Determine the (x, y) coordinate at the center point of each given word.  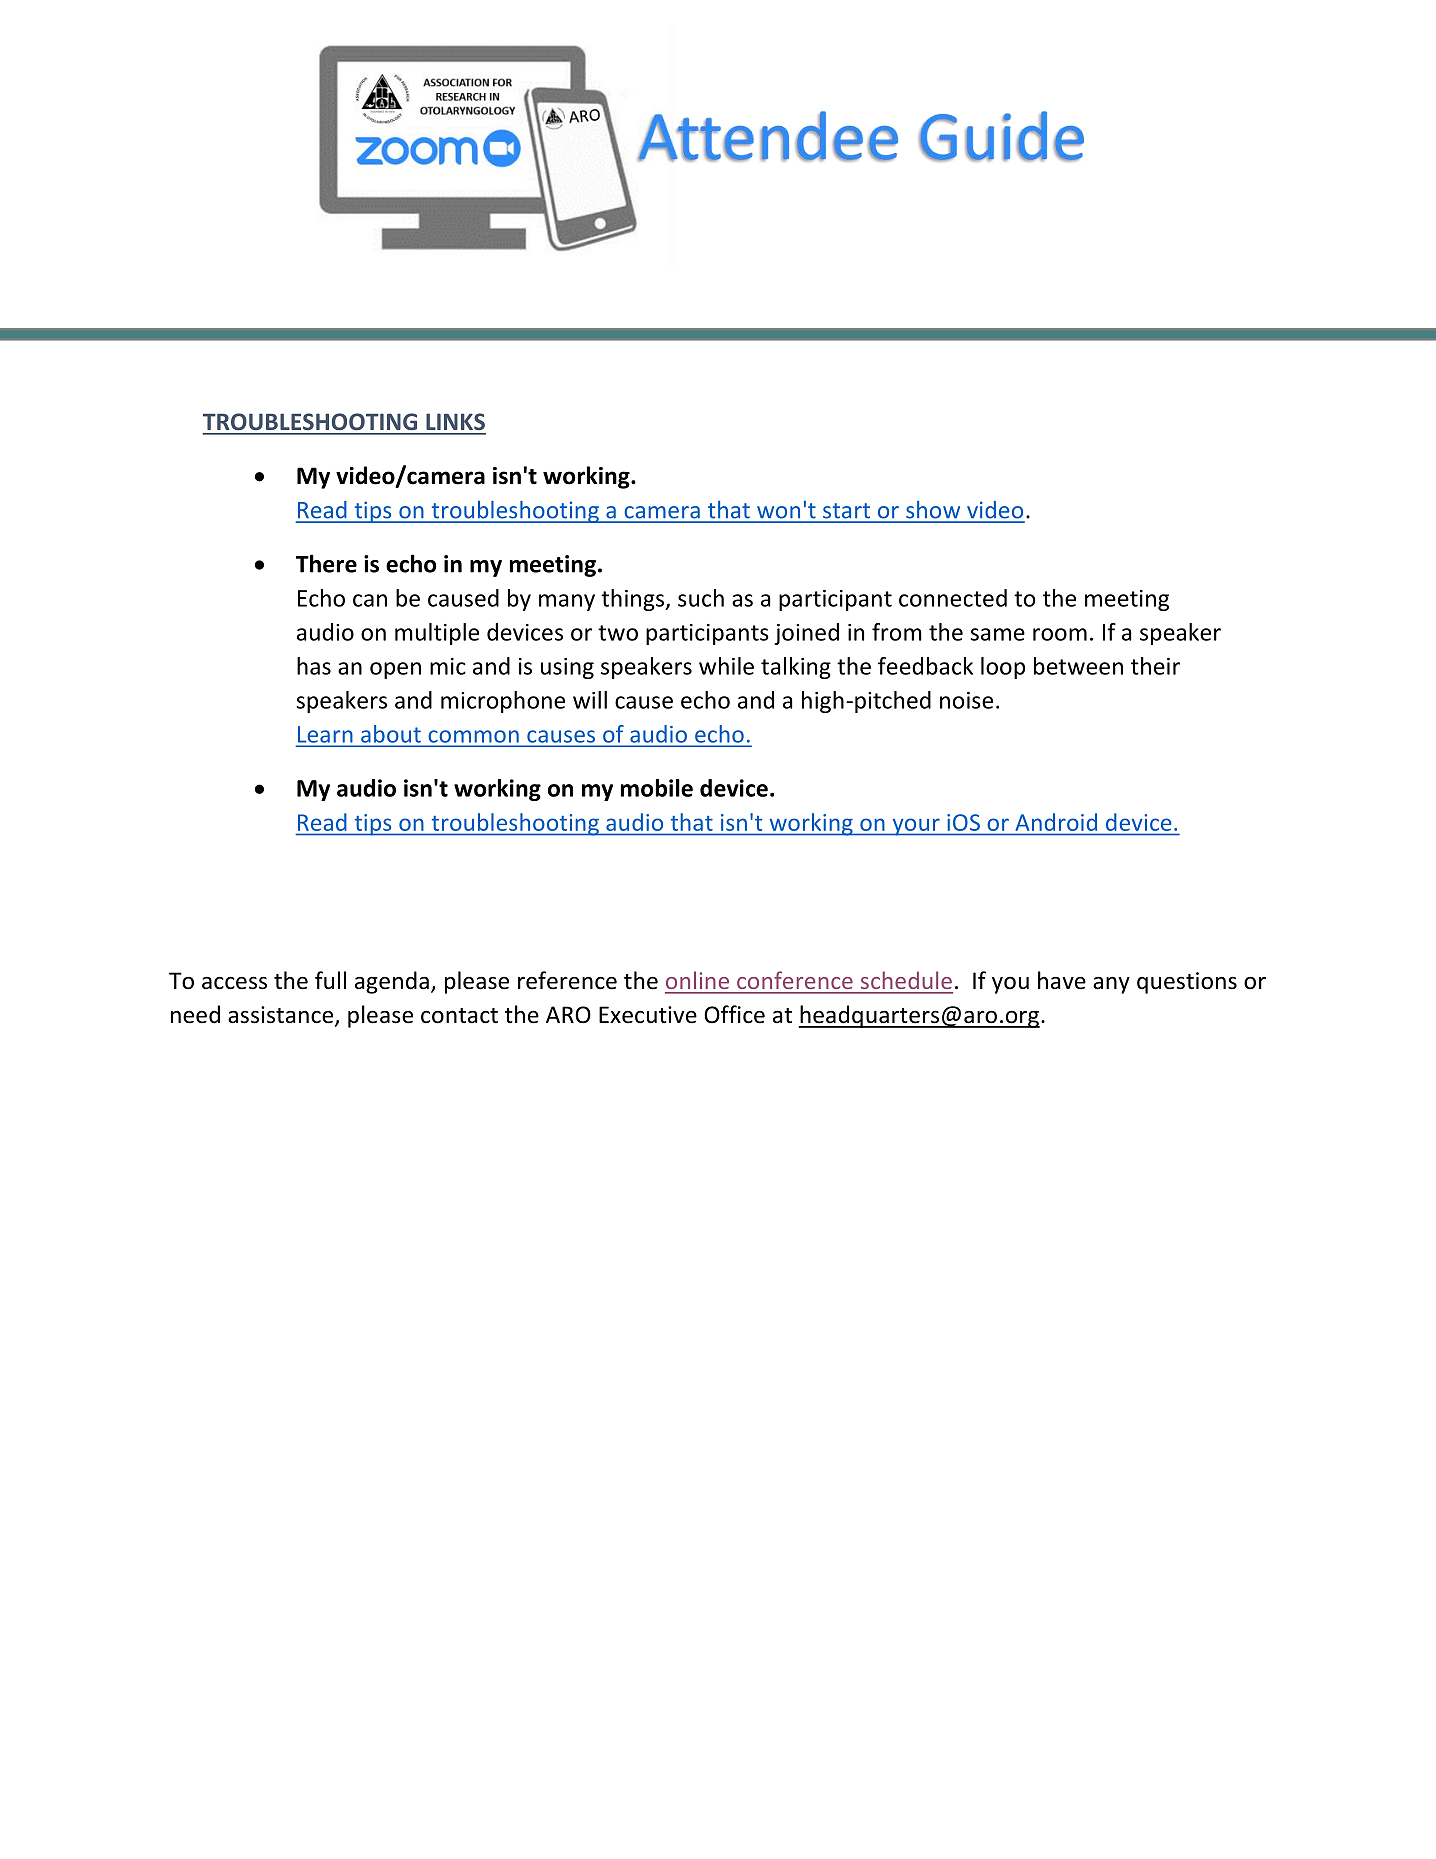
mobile (657, 788)
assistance (282, 1016)
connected (953, 598)
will (590, 700)
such (701, 598)
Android (1056, 822)
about (391, 734)
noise (966, 700)
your (916, 827)
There (326, 563)
